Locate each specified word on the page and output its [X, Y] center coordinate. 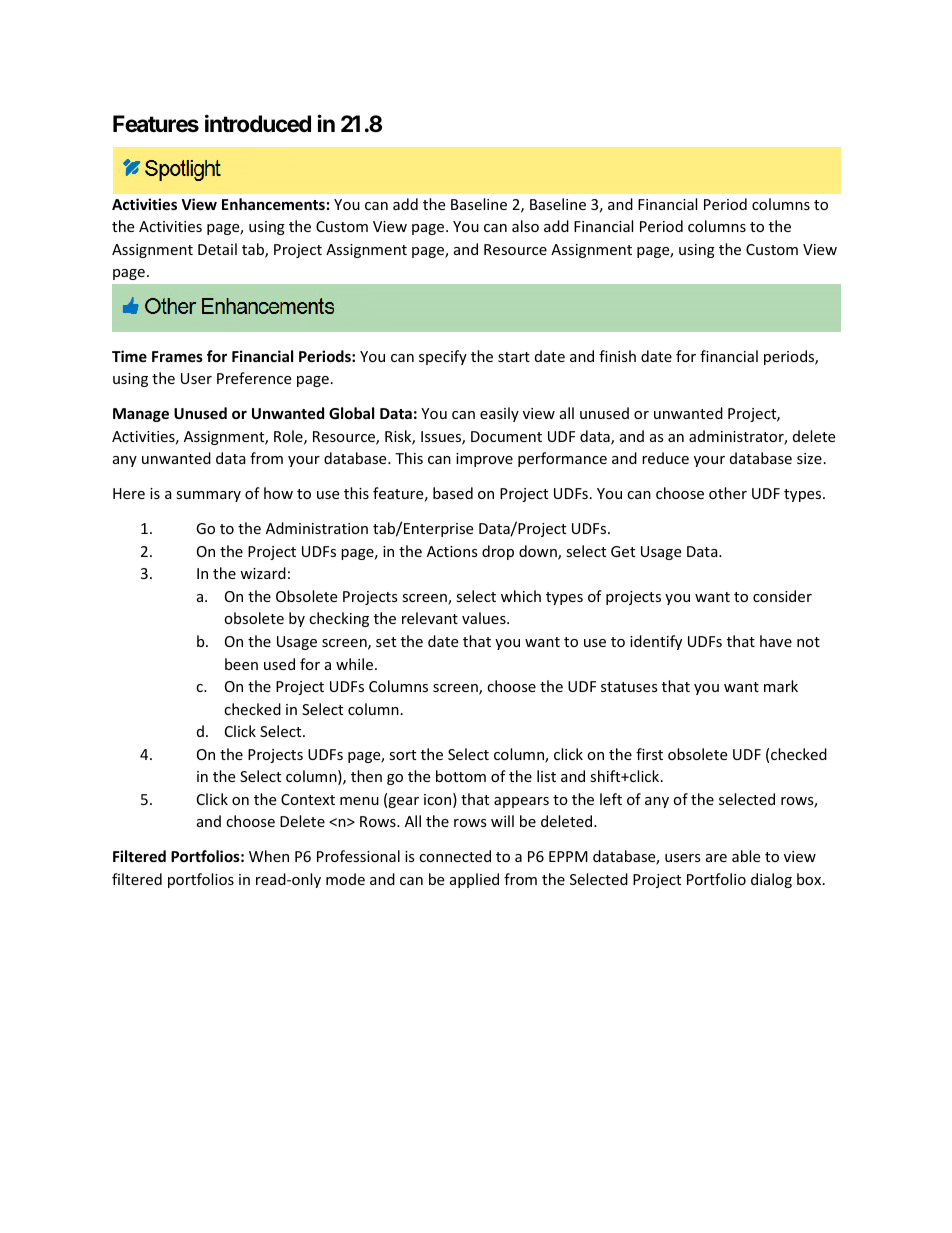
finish [617, 356]
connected [455, 856]
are [716, 858]
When [269, 856]
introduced [258, 123]
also [525, 226]
